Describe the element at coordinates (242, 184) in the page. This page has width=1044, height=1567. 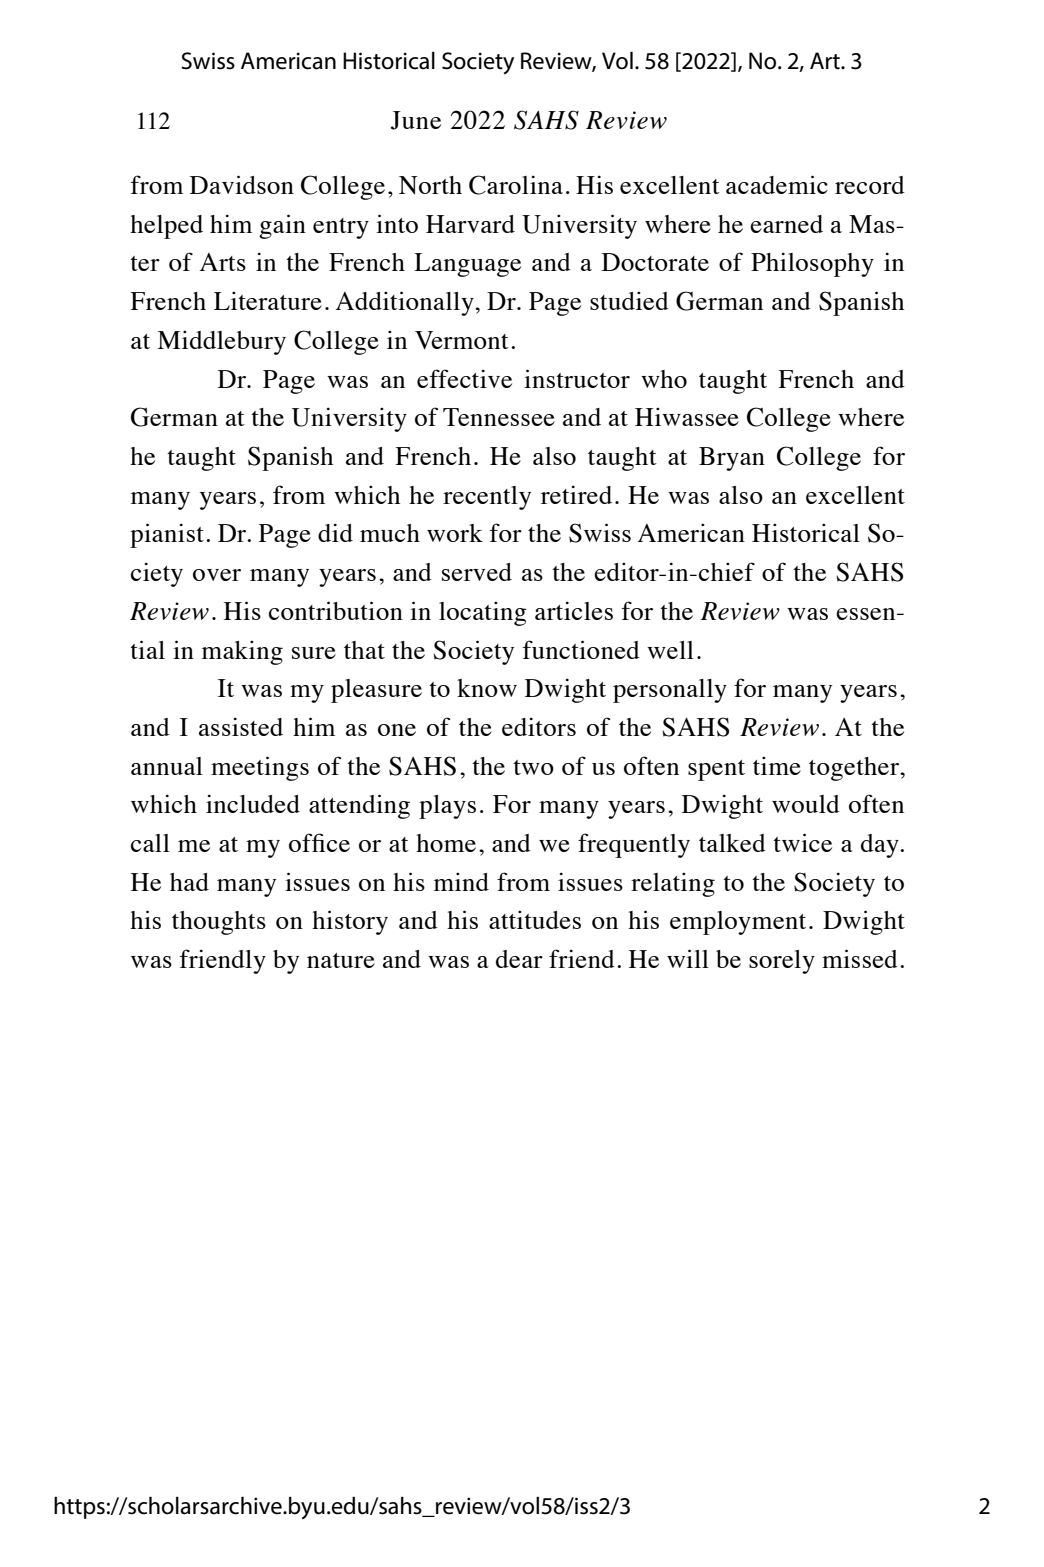
I see `Davidson` at that location.
